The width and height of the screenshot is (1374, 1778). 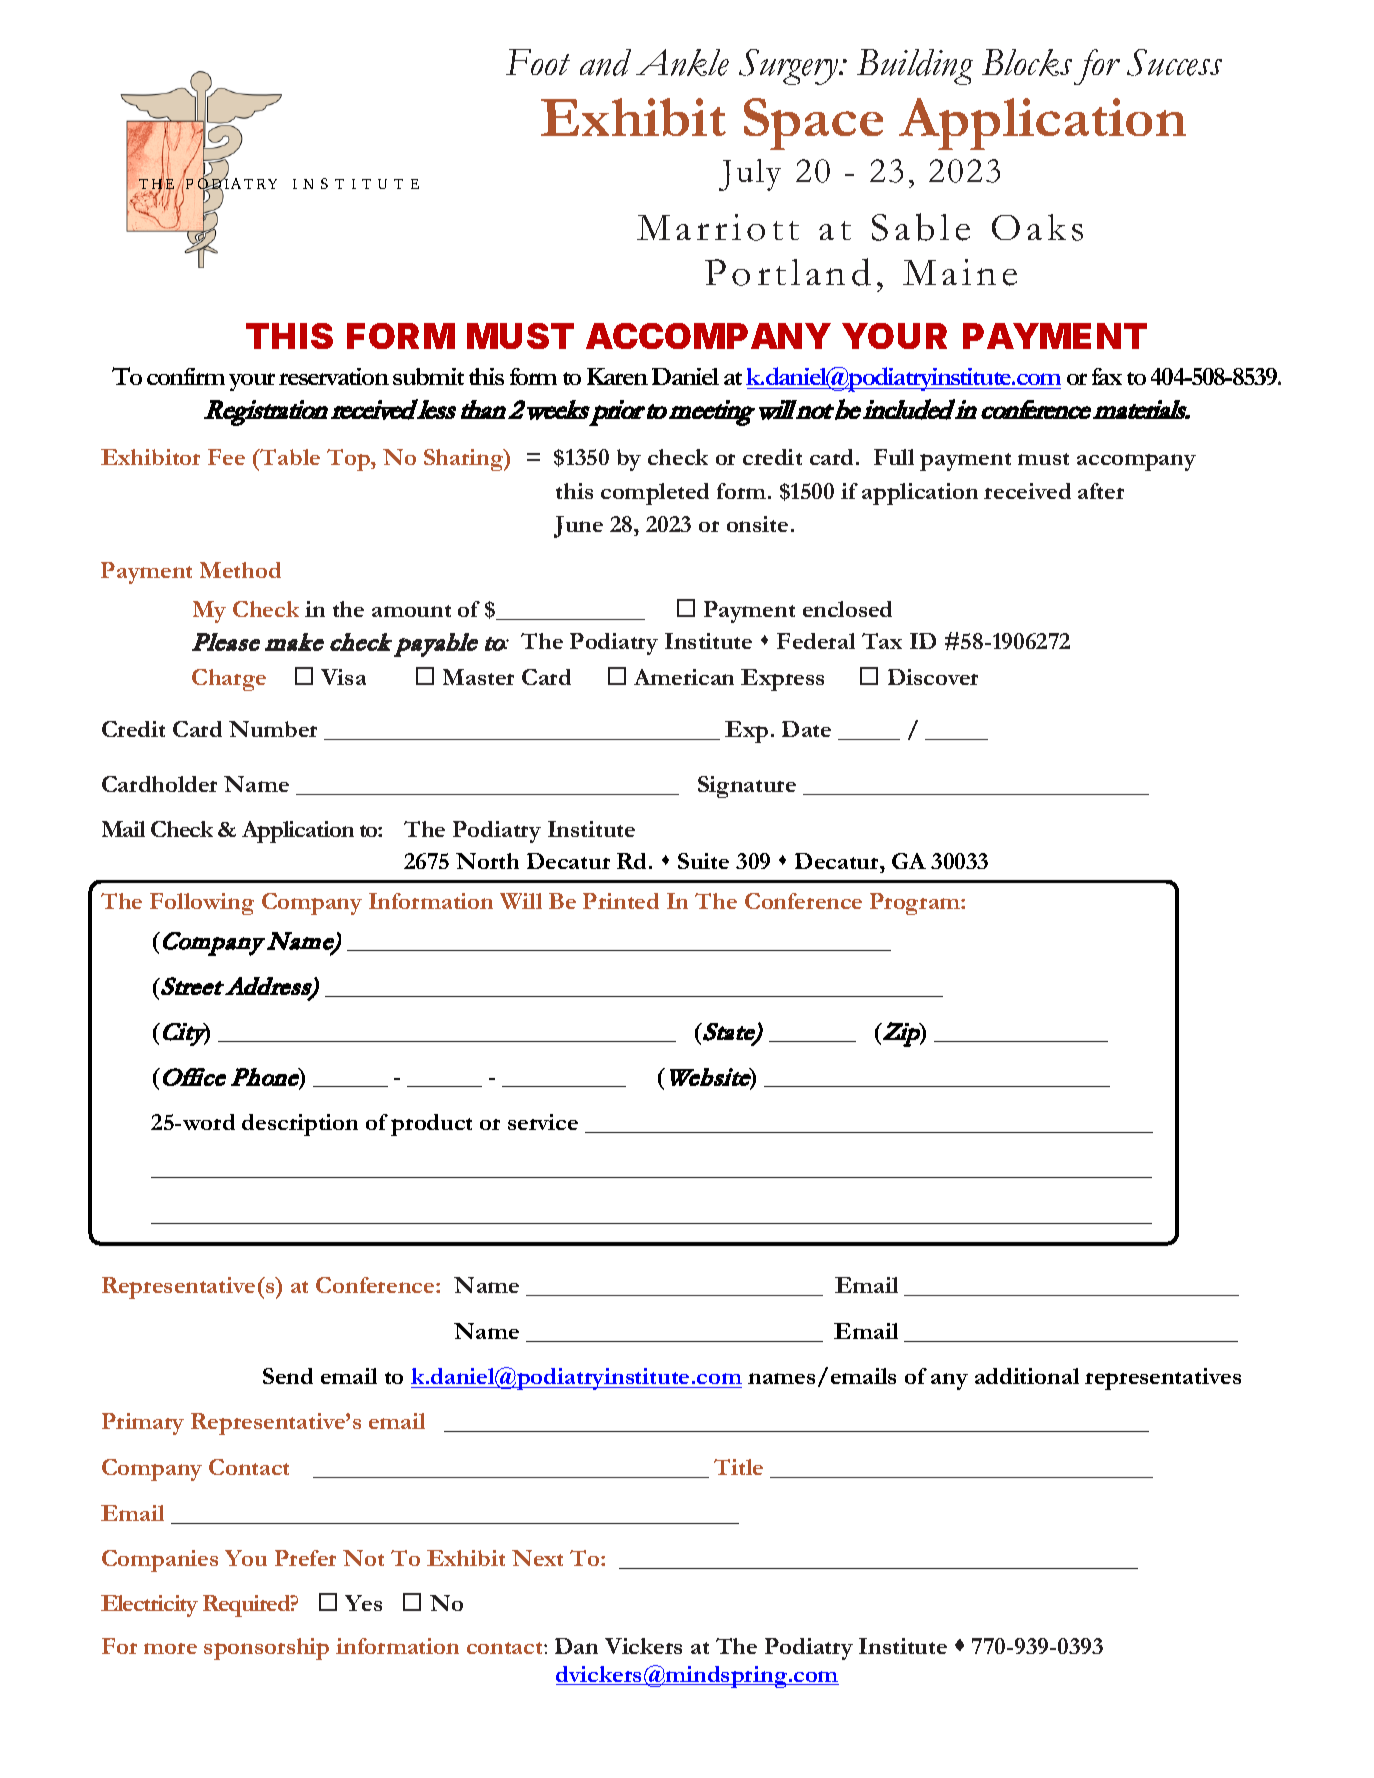 What do you see at coordinates (202, 904) in the screenshot?
I see `Following` at bounding box center [202, 904].
